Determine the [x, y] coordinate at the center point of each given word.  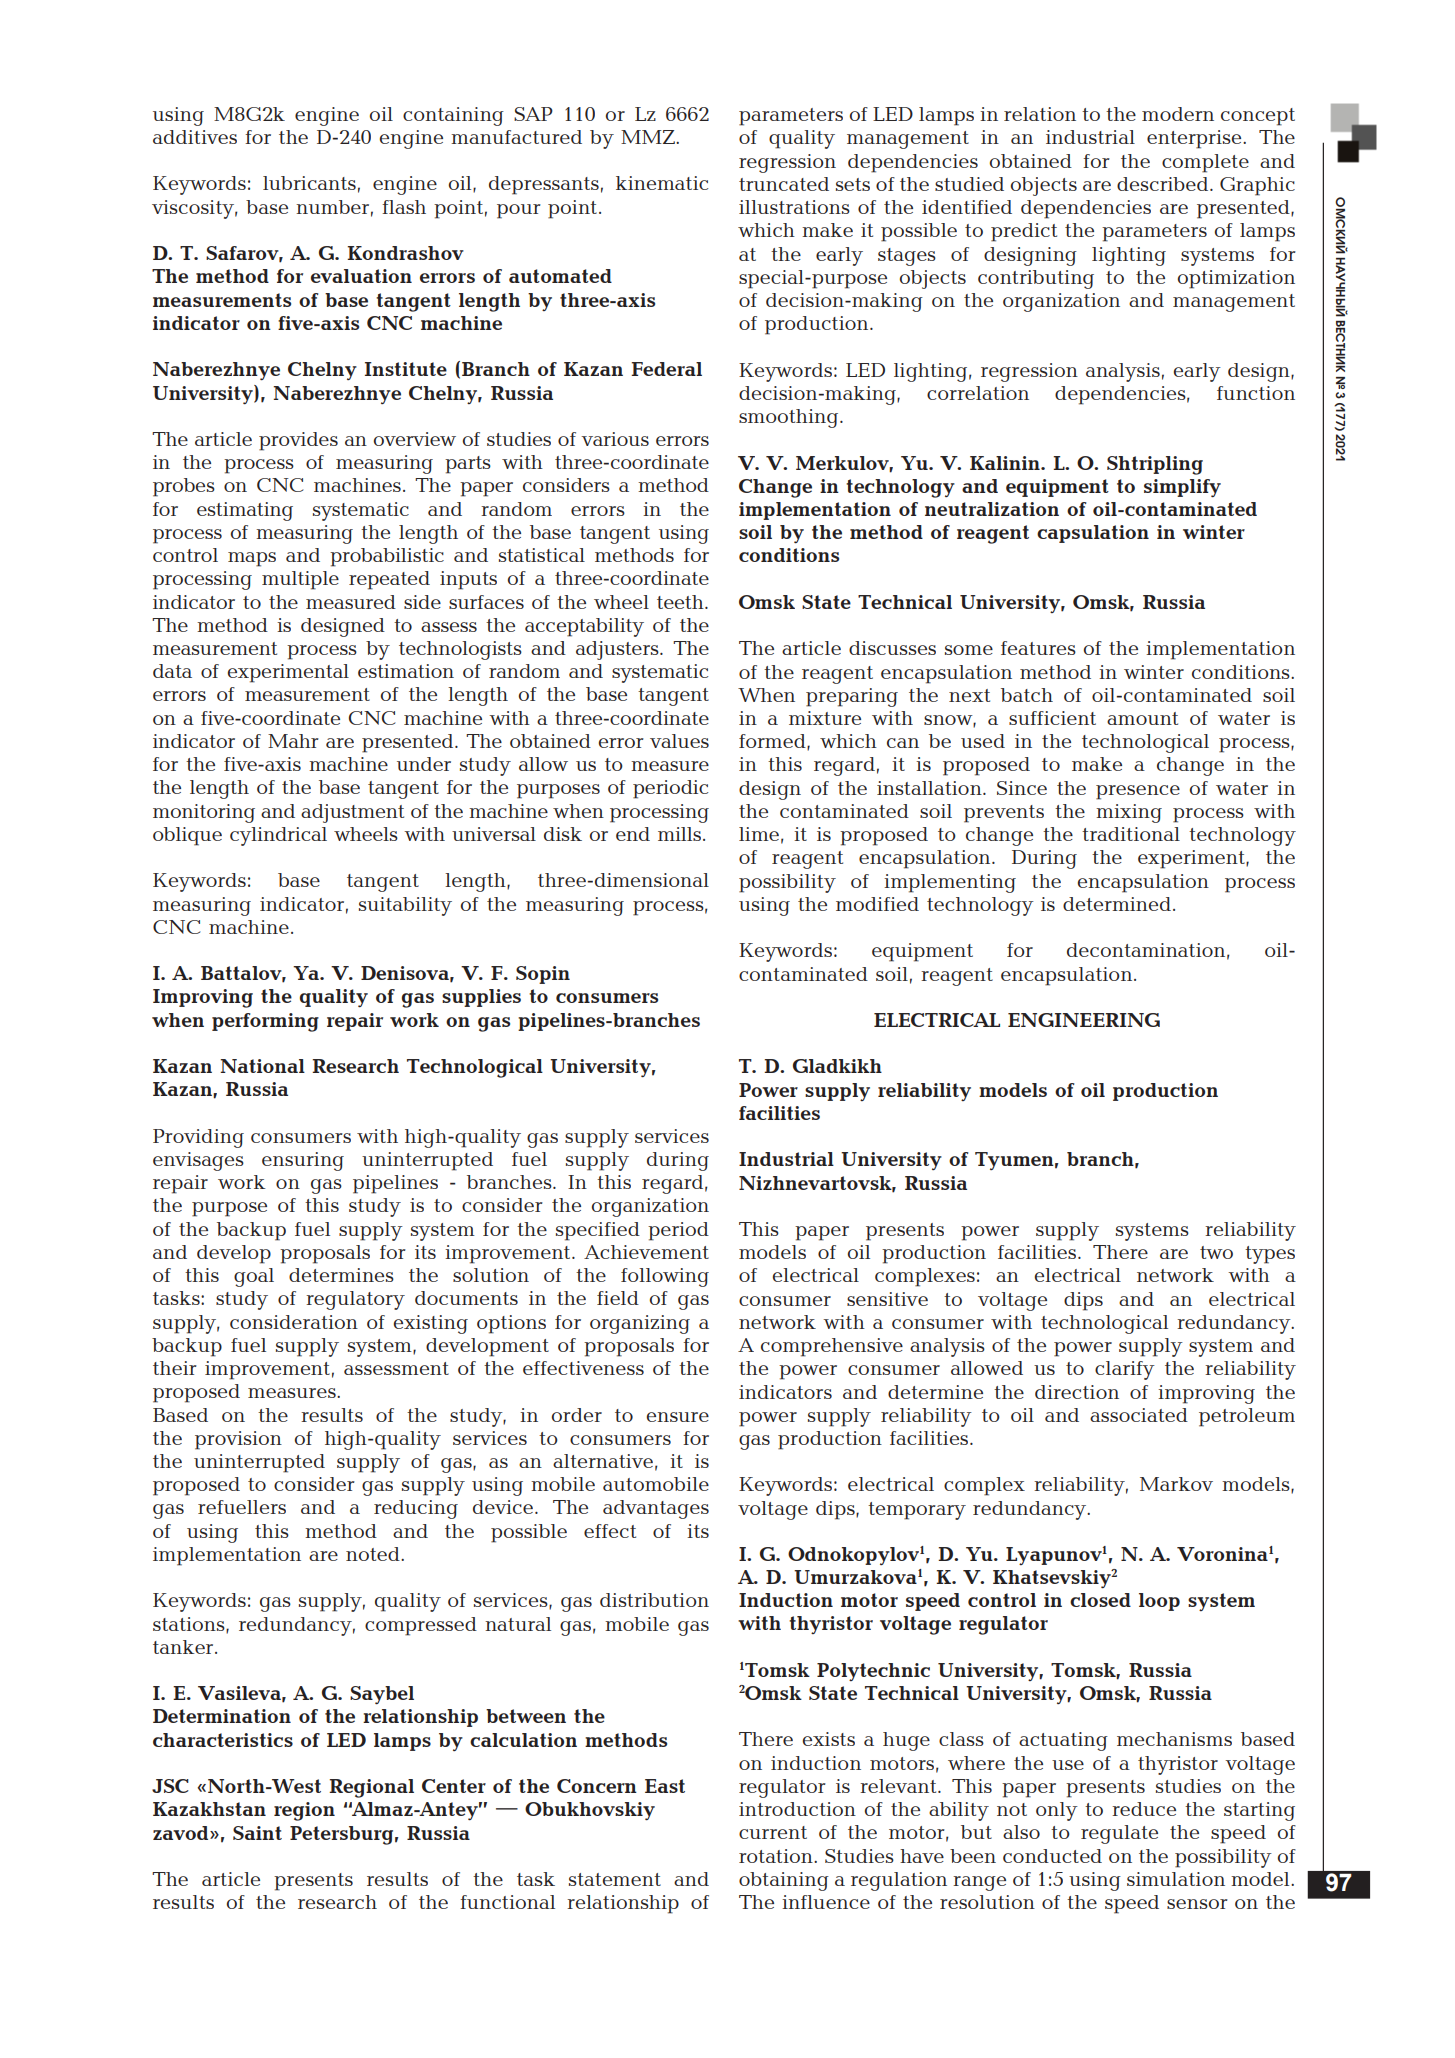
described [1164, 184]
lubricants [309, 183]
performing [265, 1022]
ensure [678, 1417]
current [773, 1832]
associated [1139, 1415]
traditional [1131, 834]
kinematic [662, 183]
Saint [257, 1833]
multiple [300, 580]
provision [238, 1440]
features [1038, 648]
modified [877, 904]
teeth [681, 602]
